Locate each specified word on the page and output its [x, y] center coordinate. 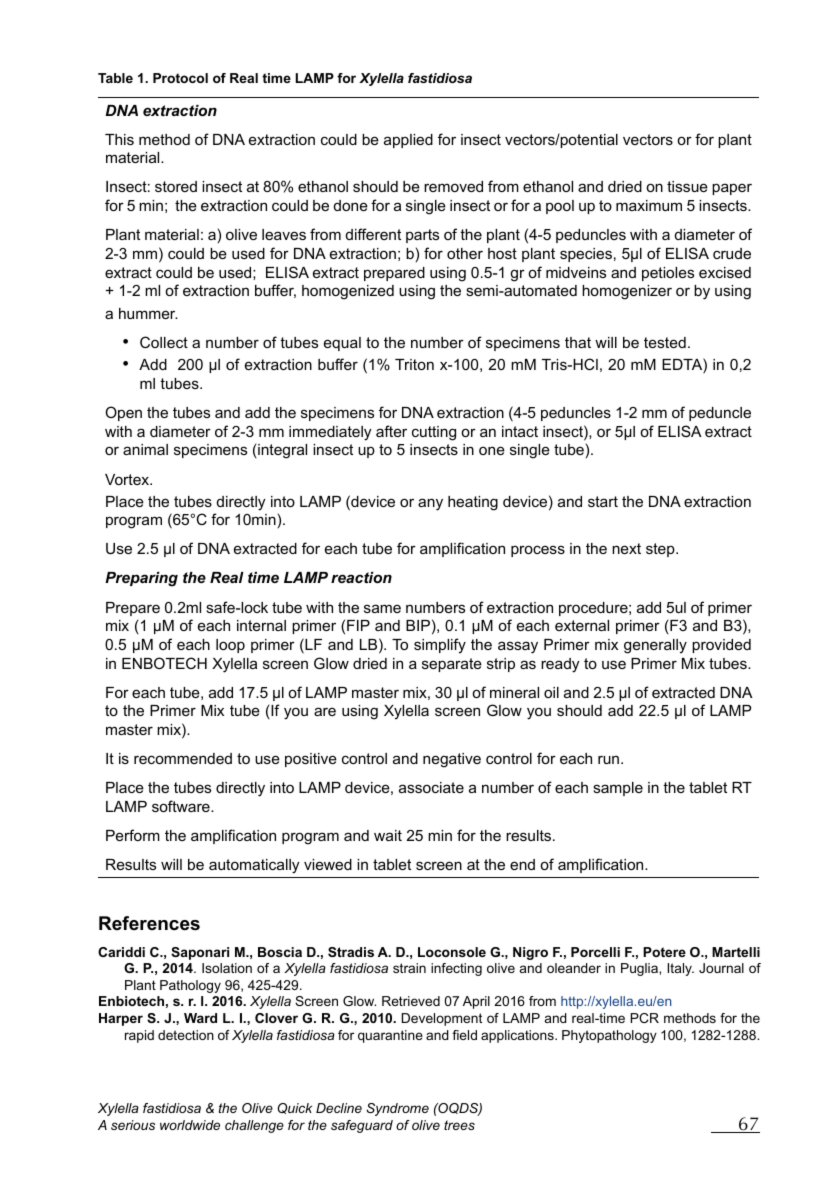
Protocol [180, 78]
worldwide [190, 1125]
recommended [183, 758]
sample [618, 789]
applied [408, 141]
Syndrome [397, 1109]
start [603, 501]
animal [145, 449]
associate [431, 787]
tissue [687, 186]
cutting [434, 433]
